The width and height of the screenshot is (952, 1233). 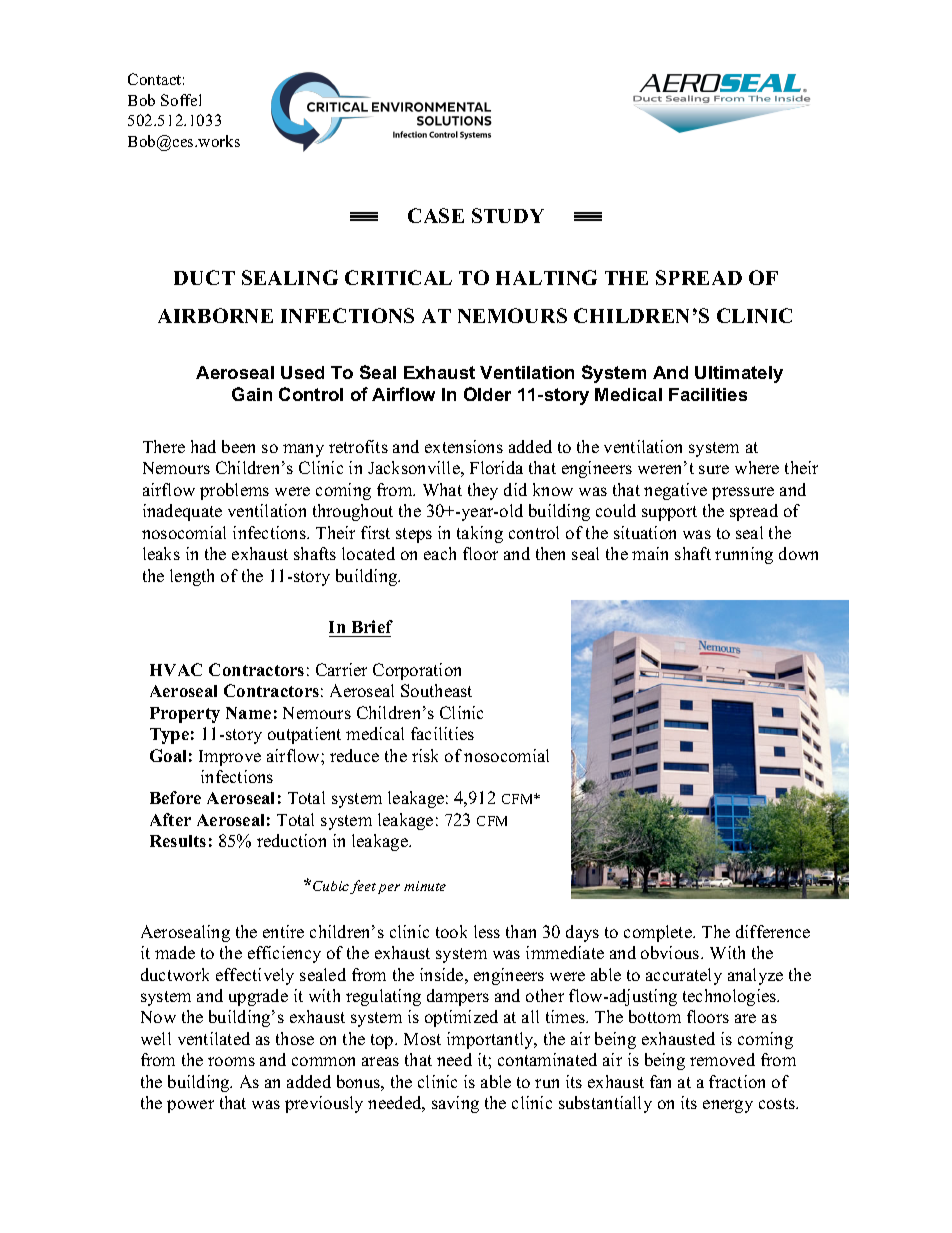 I want to click on HVAC, so click(x=176, y=669).
